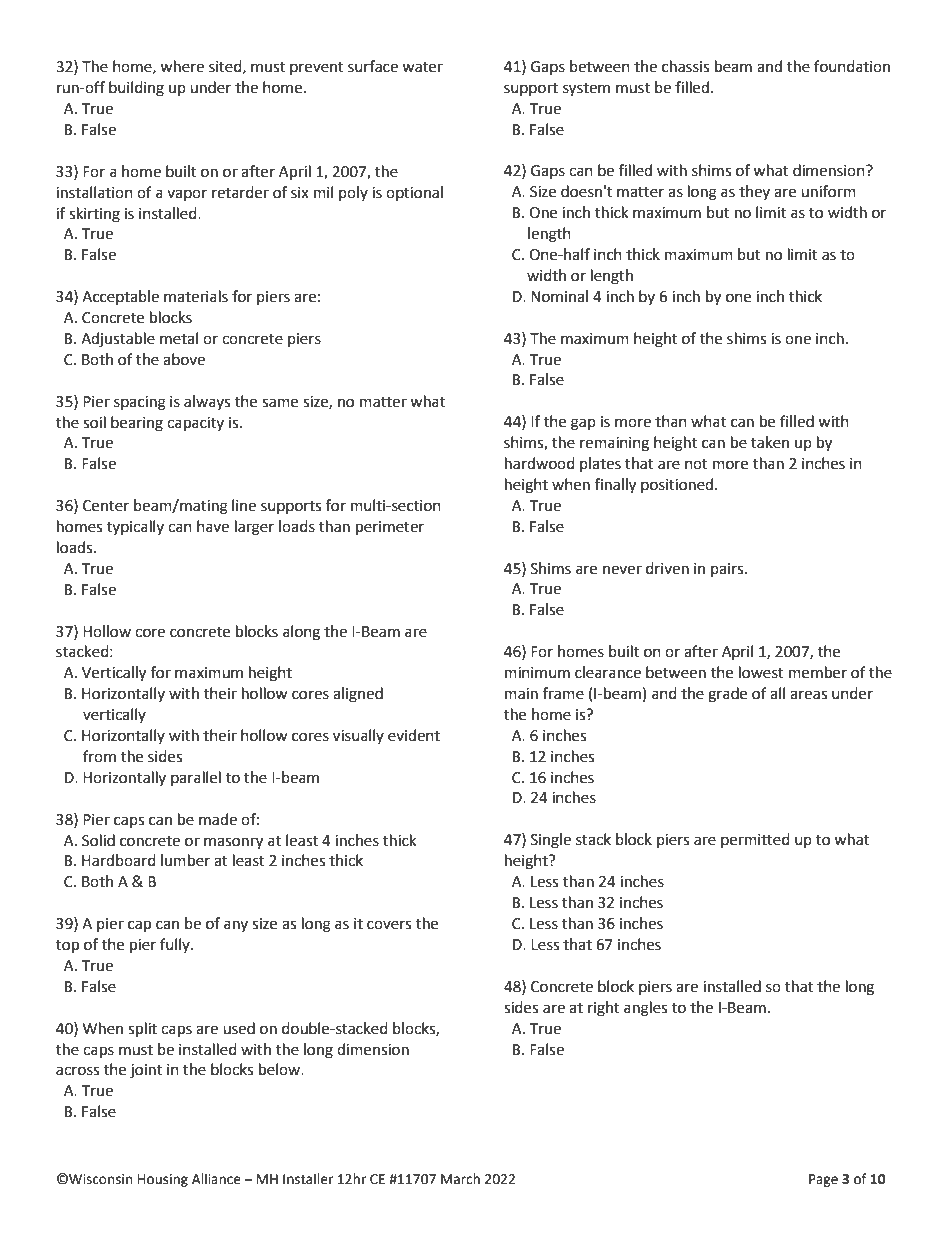 The width and height of the document is (952, 1233). Describe the element at coordinates (196, 778) in the document. I see `parallel` at that location.
